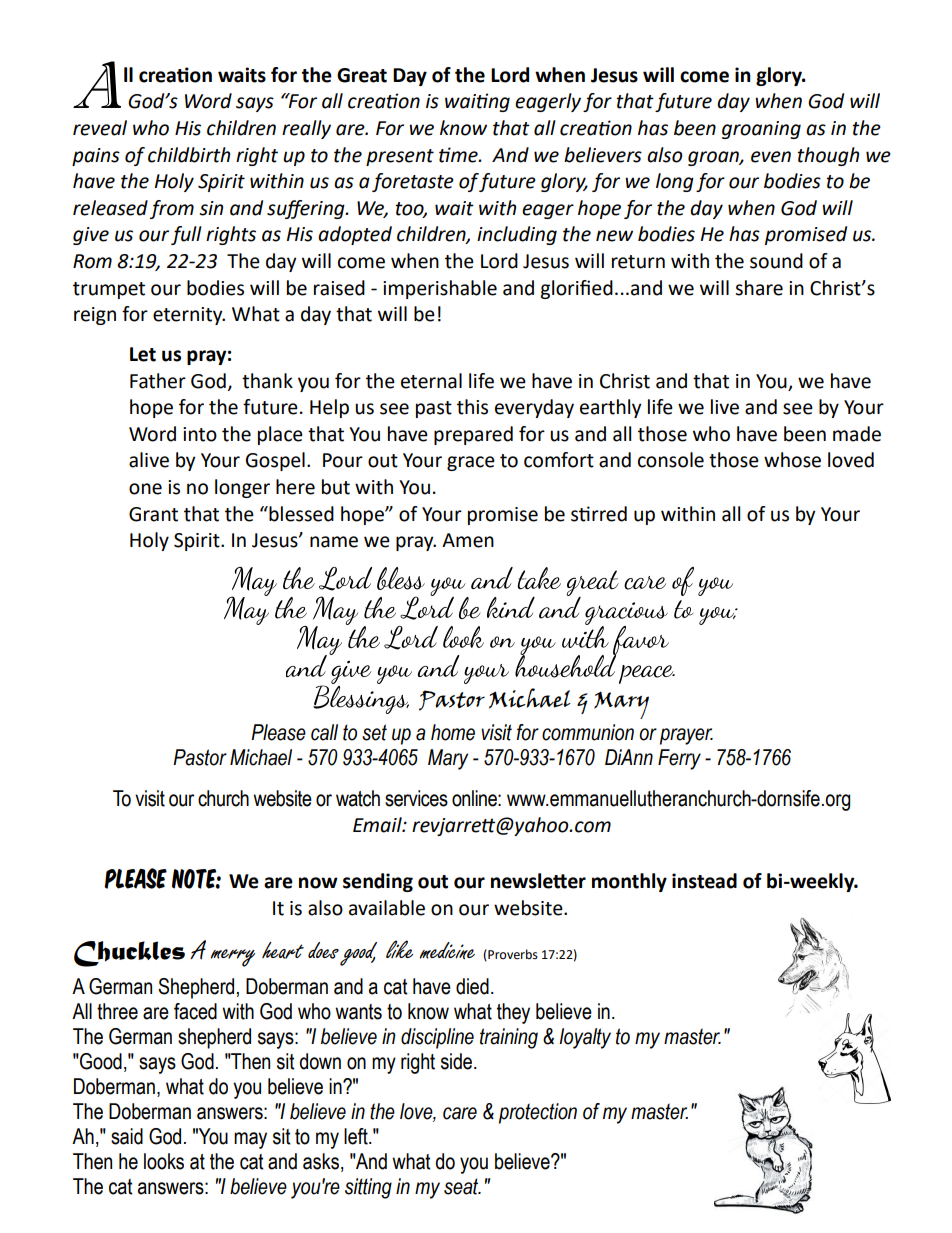 This screenshot has height=1233, width=952. What do you see at coordinates (324, 732) in the screenshot?
I see `call` at bounding box center [324, 732].
